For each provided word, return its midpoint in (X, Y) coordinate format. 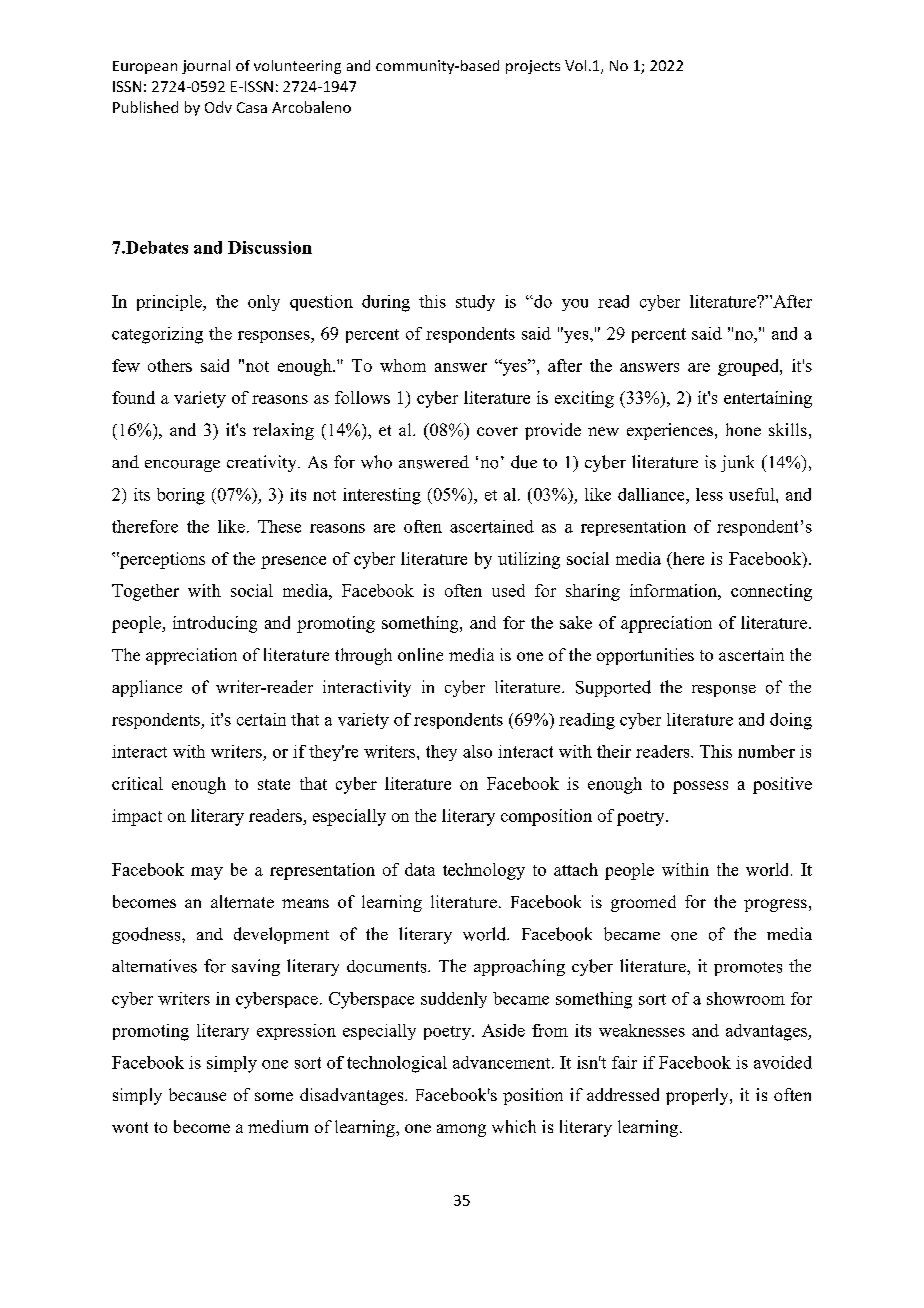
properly (698, 1096)
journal (206, 67)
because (197, 1094)
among (461, 1130)
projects (533, 67)
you (575, 305)
